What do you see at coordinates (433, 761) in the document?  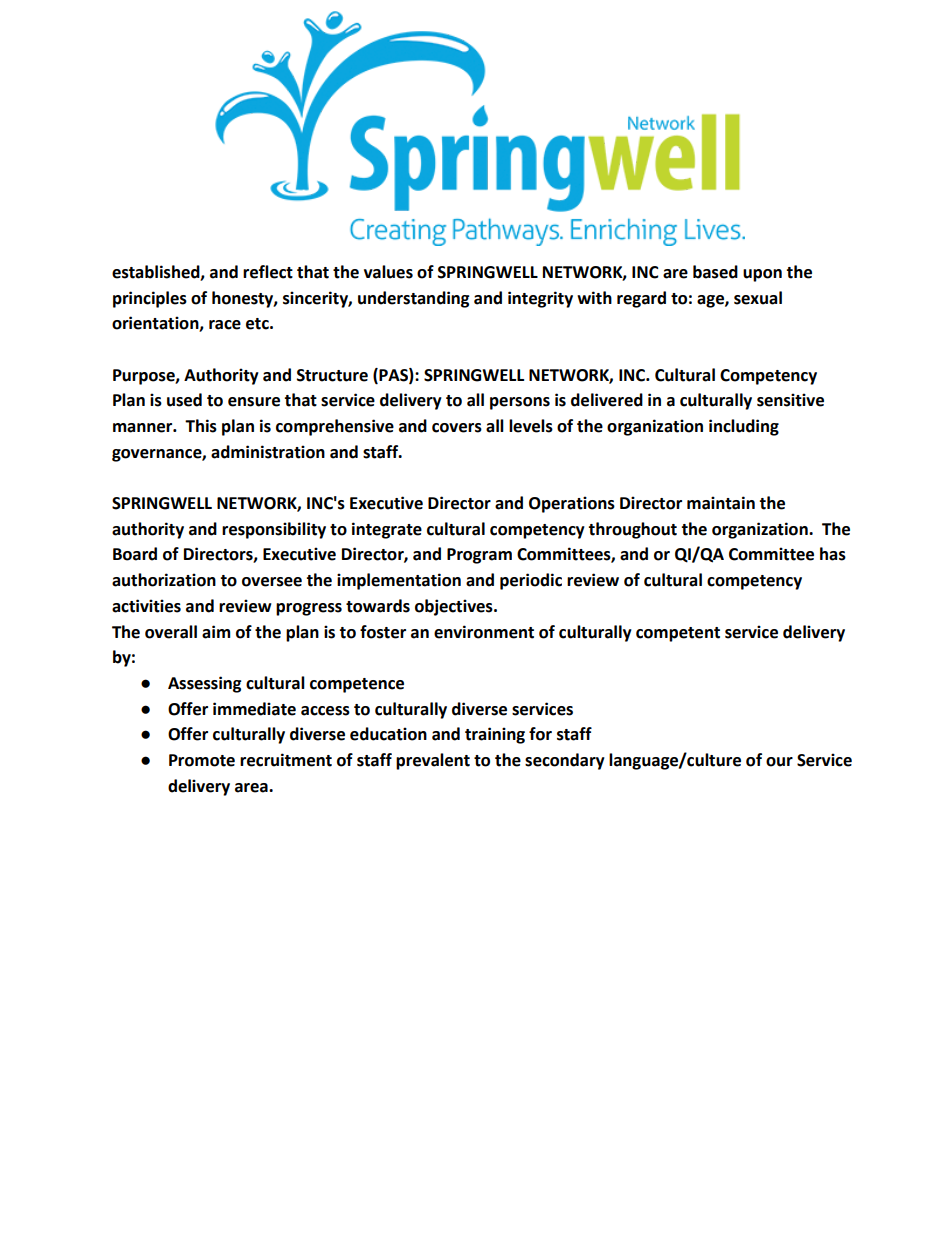 I see `prevalent` at bounding box center [433, 761].
